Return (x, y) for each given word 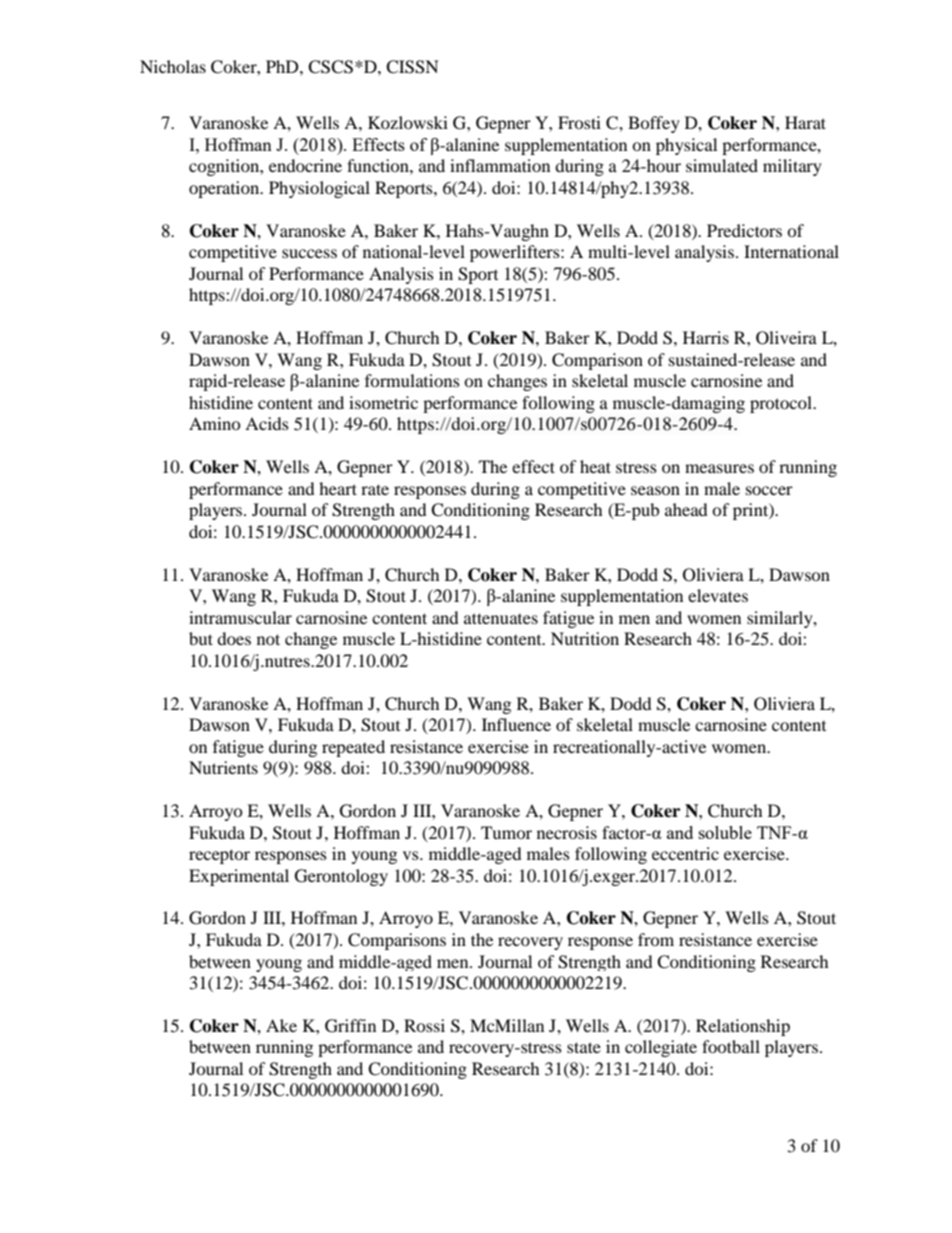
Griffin (350, 1026)
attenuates (501, 618)
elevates (718, 595)
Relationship (743, 1027)
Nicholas (173, 66)
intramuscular (240, 617)
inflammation (500, 165)
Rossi (424, 1025)
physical (686, 146)
